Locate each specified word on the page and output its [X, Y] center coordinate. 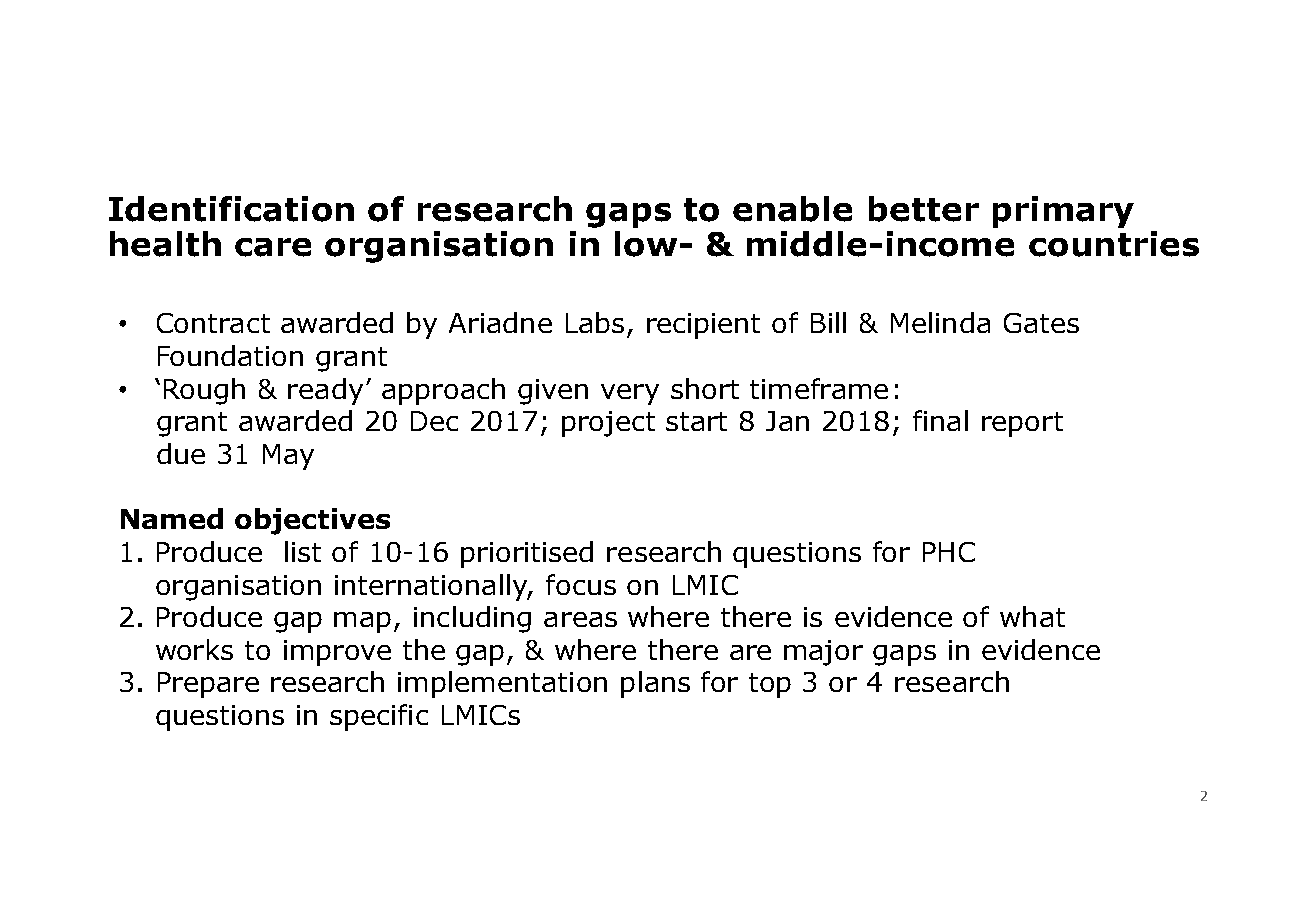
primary [1063, 212]
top [770, 685]
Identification [231, 209]
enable [792, 209]
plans [655, 684]
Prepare [208, 685]
